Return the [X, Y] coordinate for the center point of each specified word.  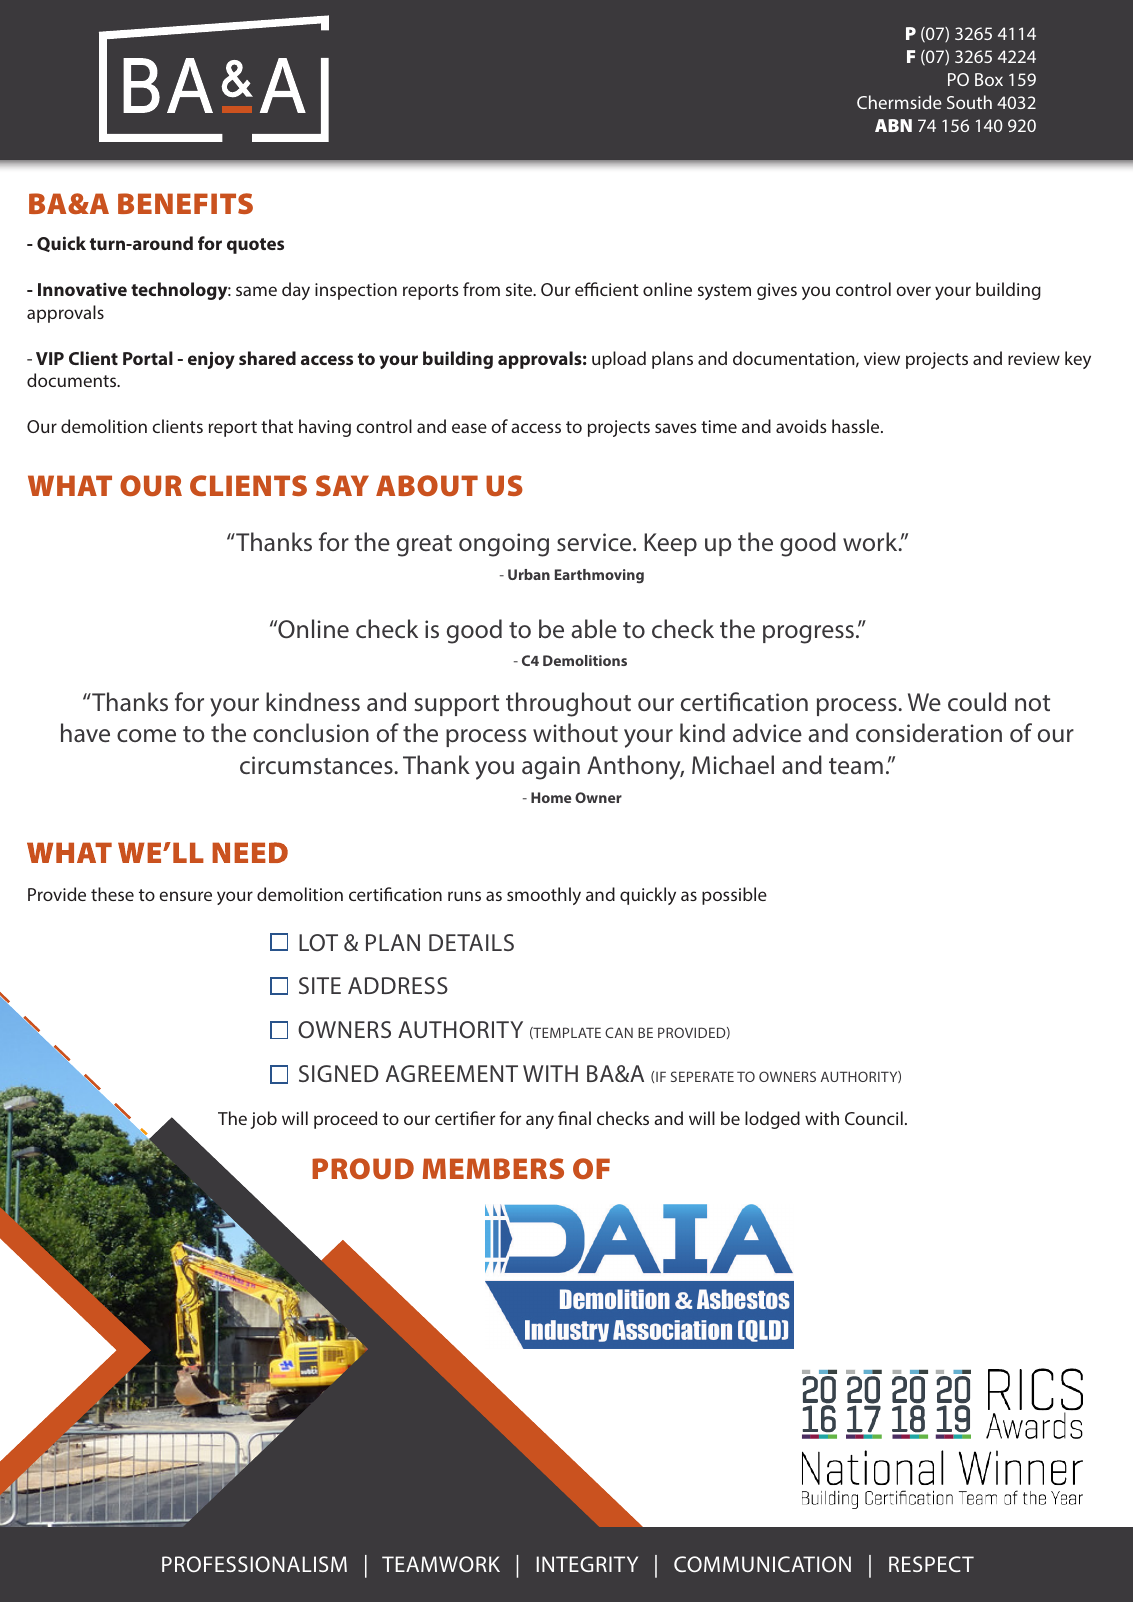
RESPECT [931, 1564]
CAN [619, 1032]
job [263, 1120]
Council [874, 1118]
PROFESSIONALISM [254, 1564]
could [977, 701]
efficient [607, 289]
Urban [529, 574]
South [969, 102]
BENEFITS [185, 203]
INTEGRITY [587, 1564]
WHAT [70, 485]
